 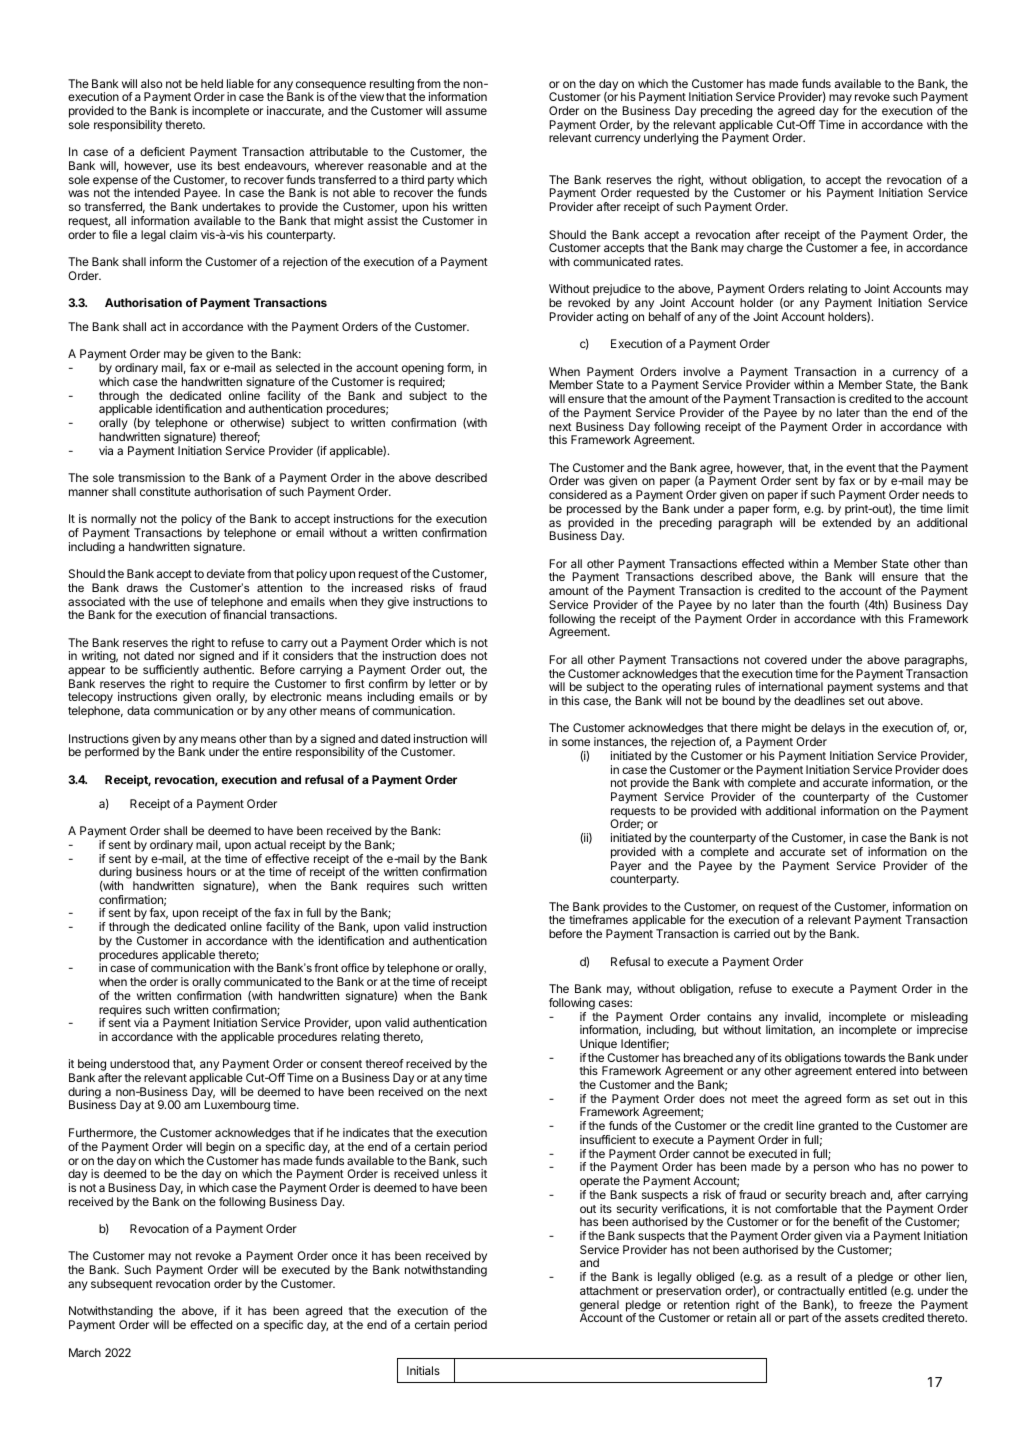 I want to click on extended, so click(x=846, y=522).
